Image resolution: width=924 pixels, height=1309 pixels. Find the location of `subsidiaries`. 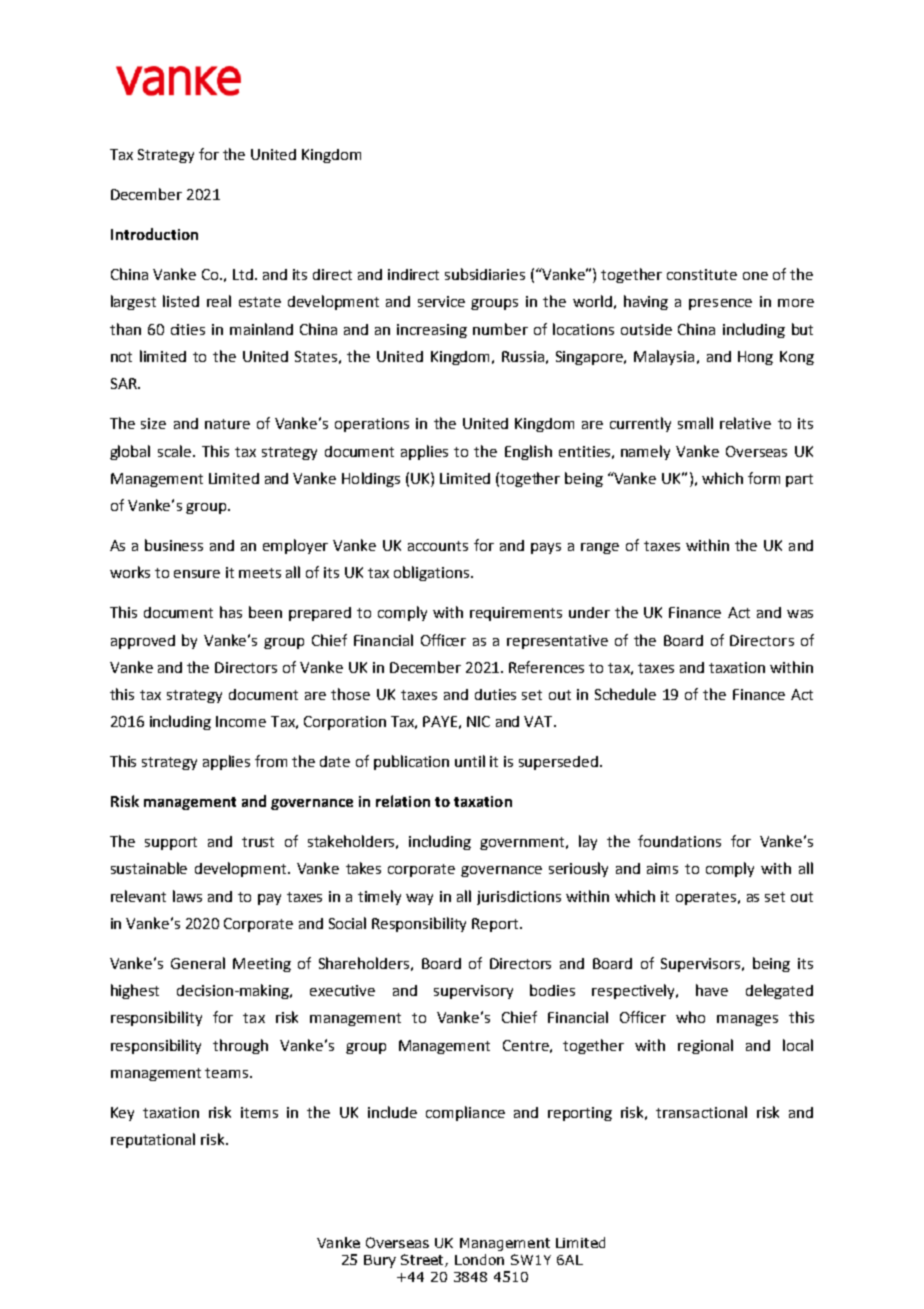

subsidiaries is located at coordinates (485, 274).
